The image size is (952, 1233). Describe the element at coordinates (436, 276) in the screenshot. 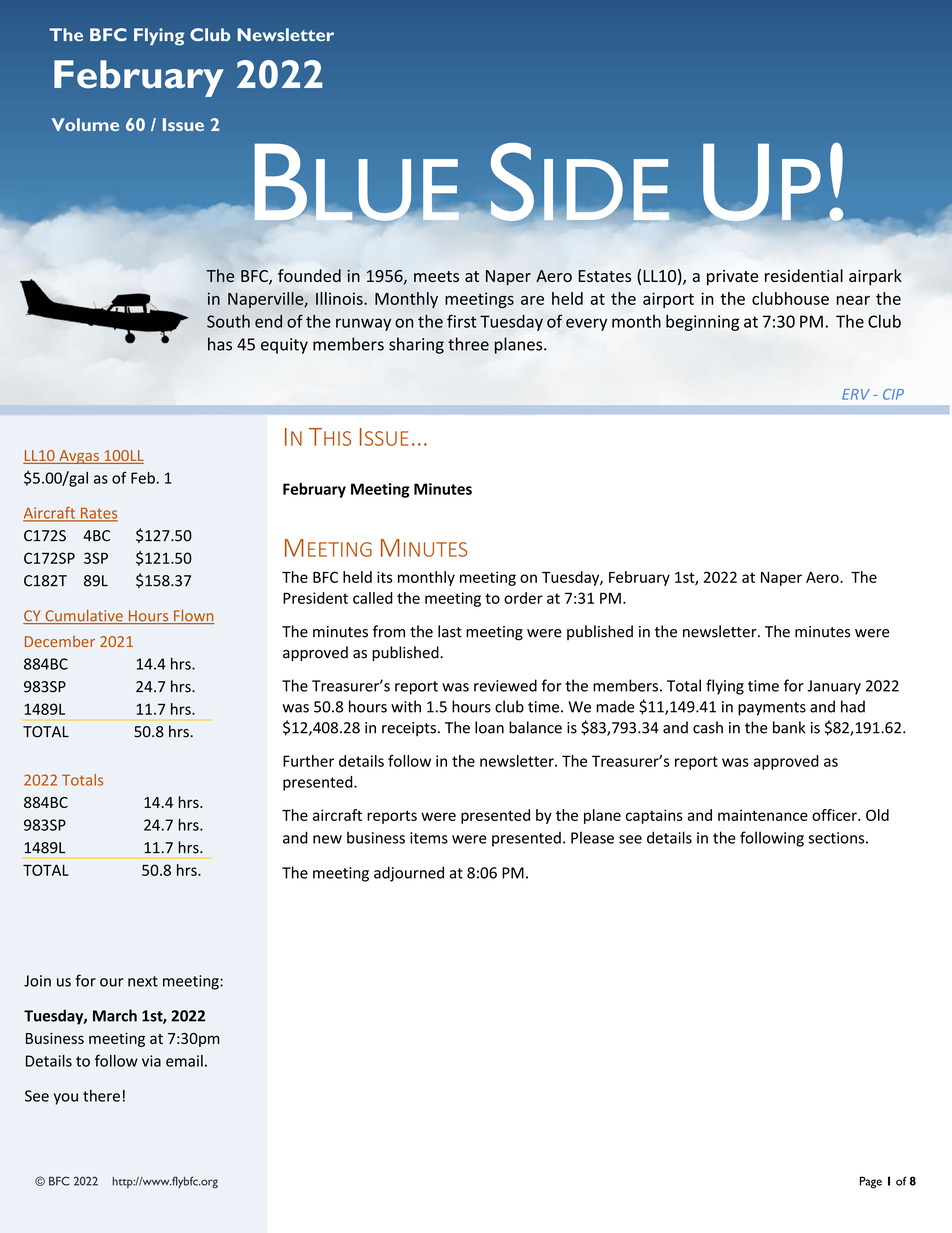

I see `meets` at that location.
